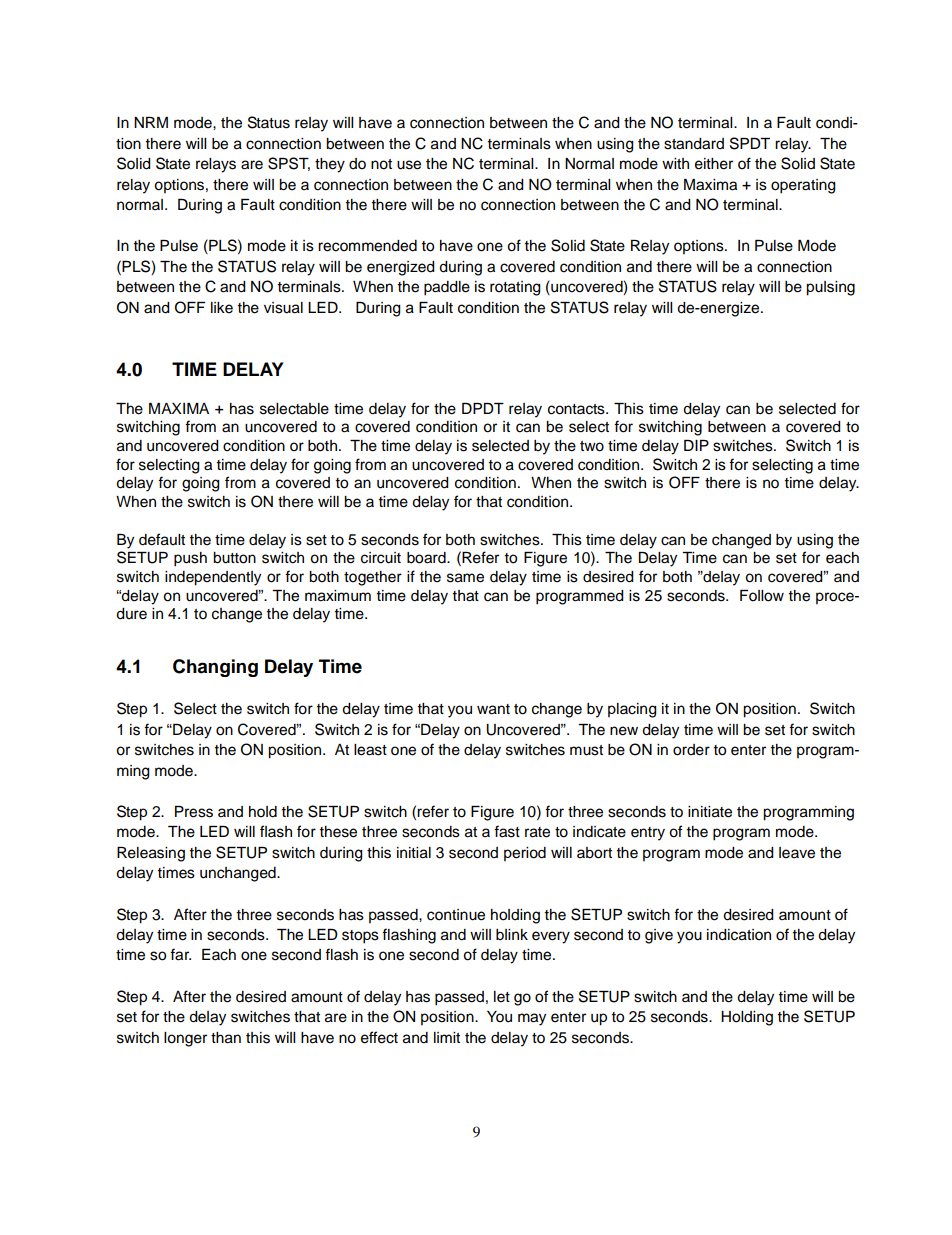  What do you see at coordinates (409, 165) in the screenshot?
I see `use` at bounding box center [409, 165].
